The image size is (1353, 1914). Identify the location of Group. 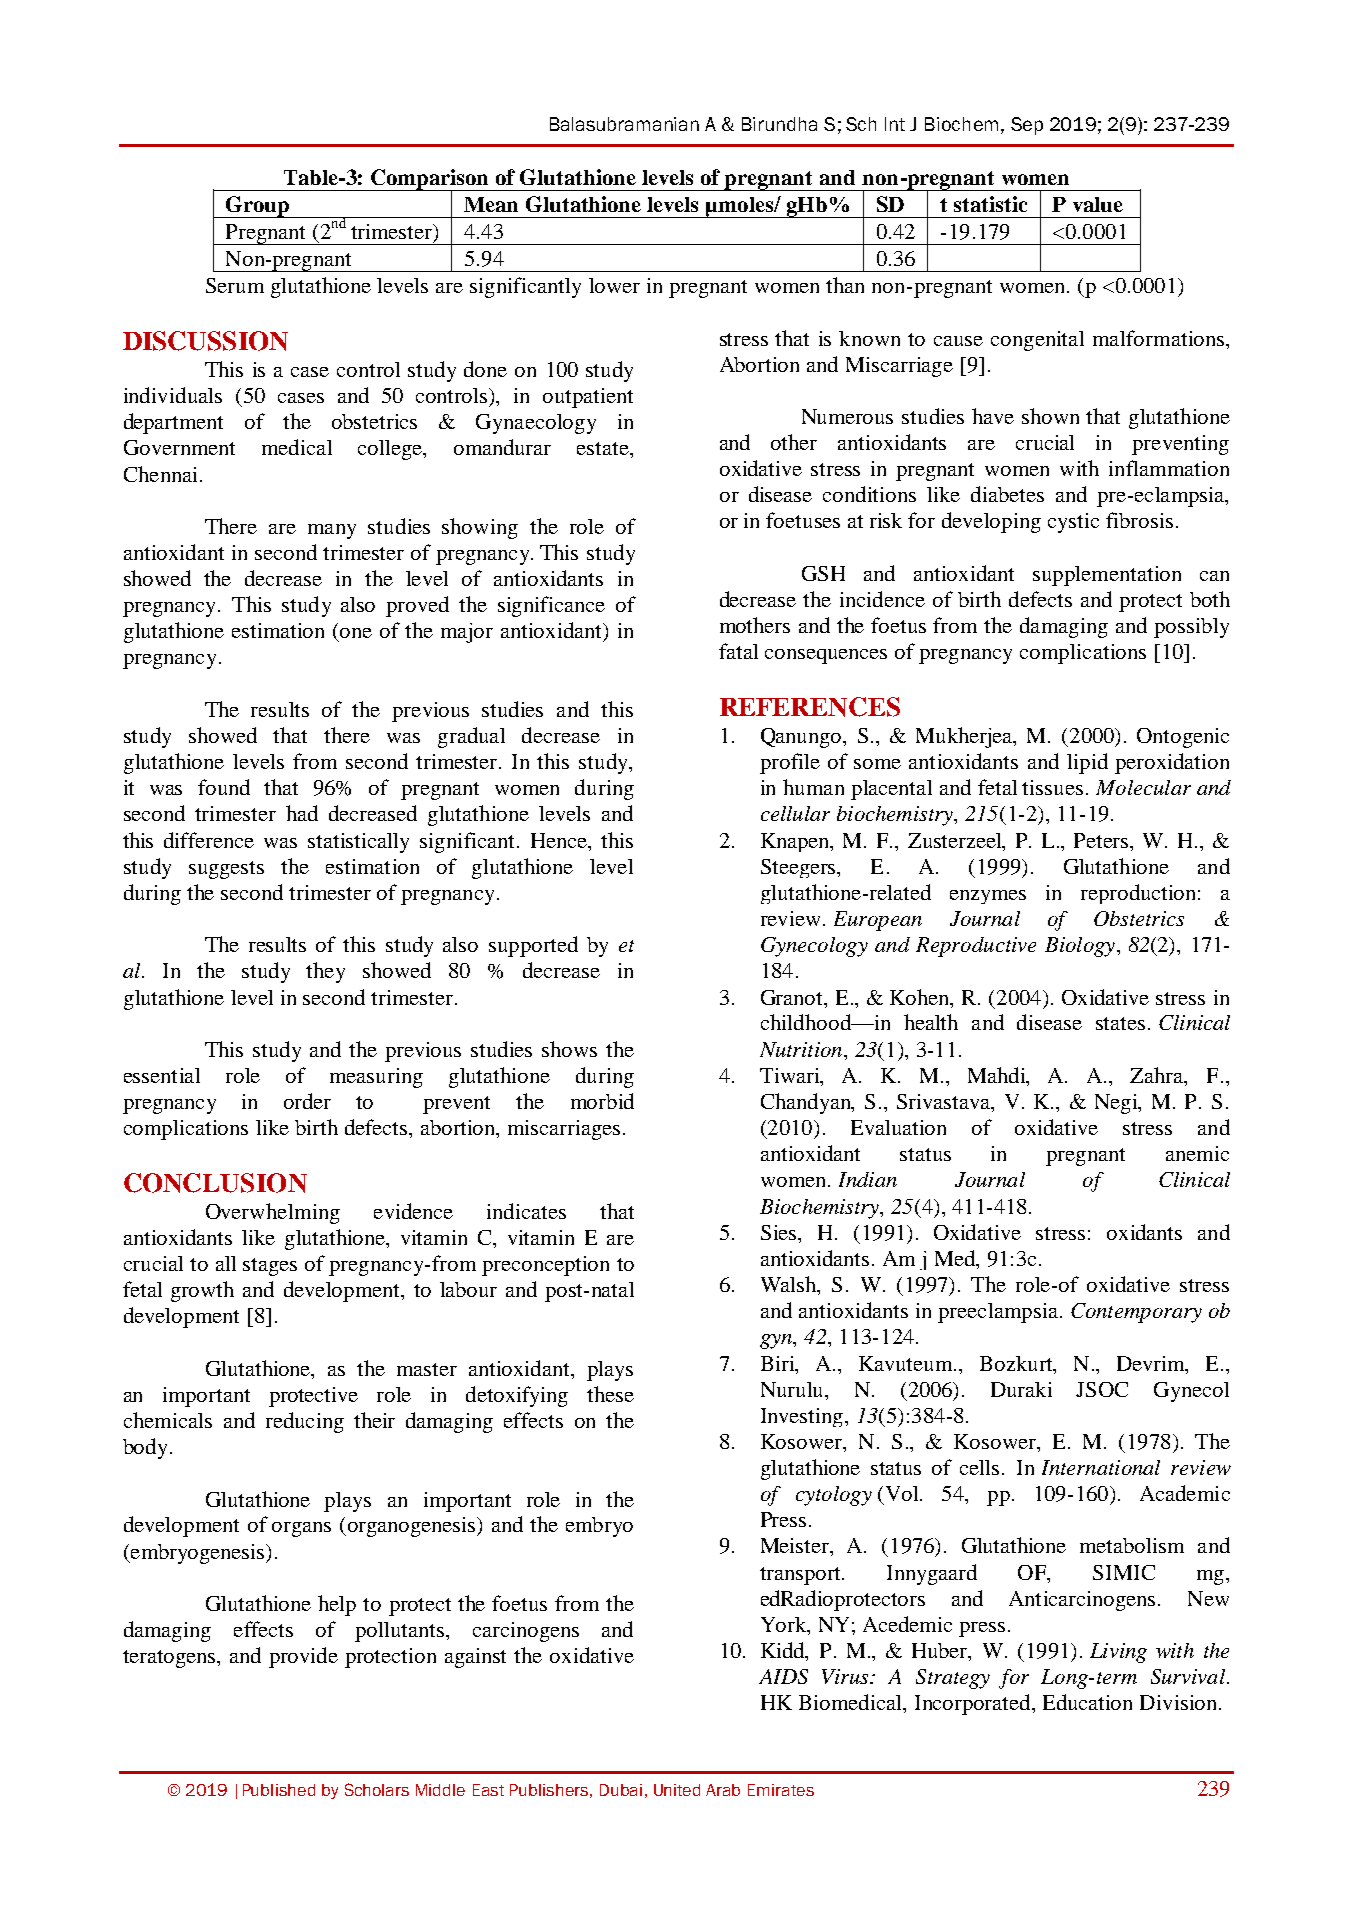
(257, 207).
